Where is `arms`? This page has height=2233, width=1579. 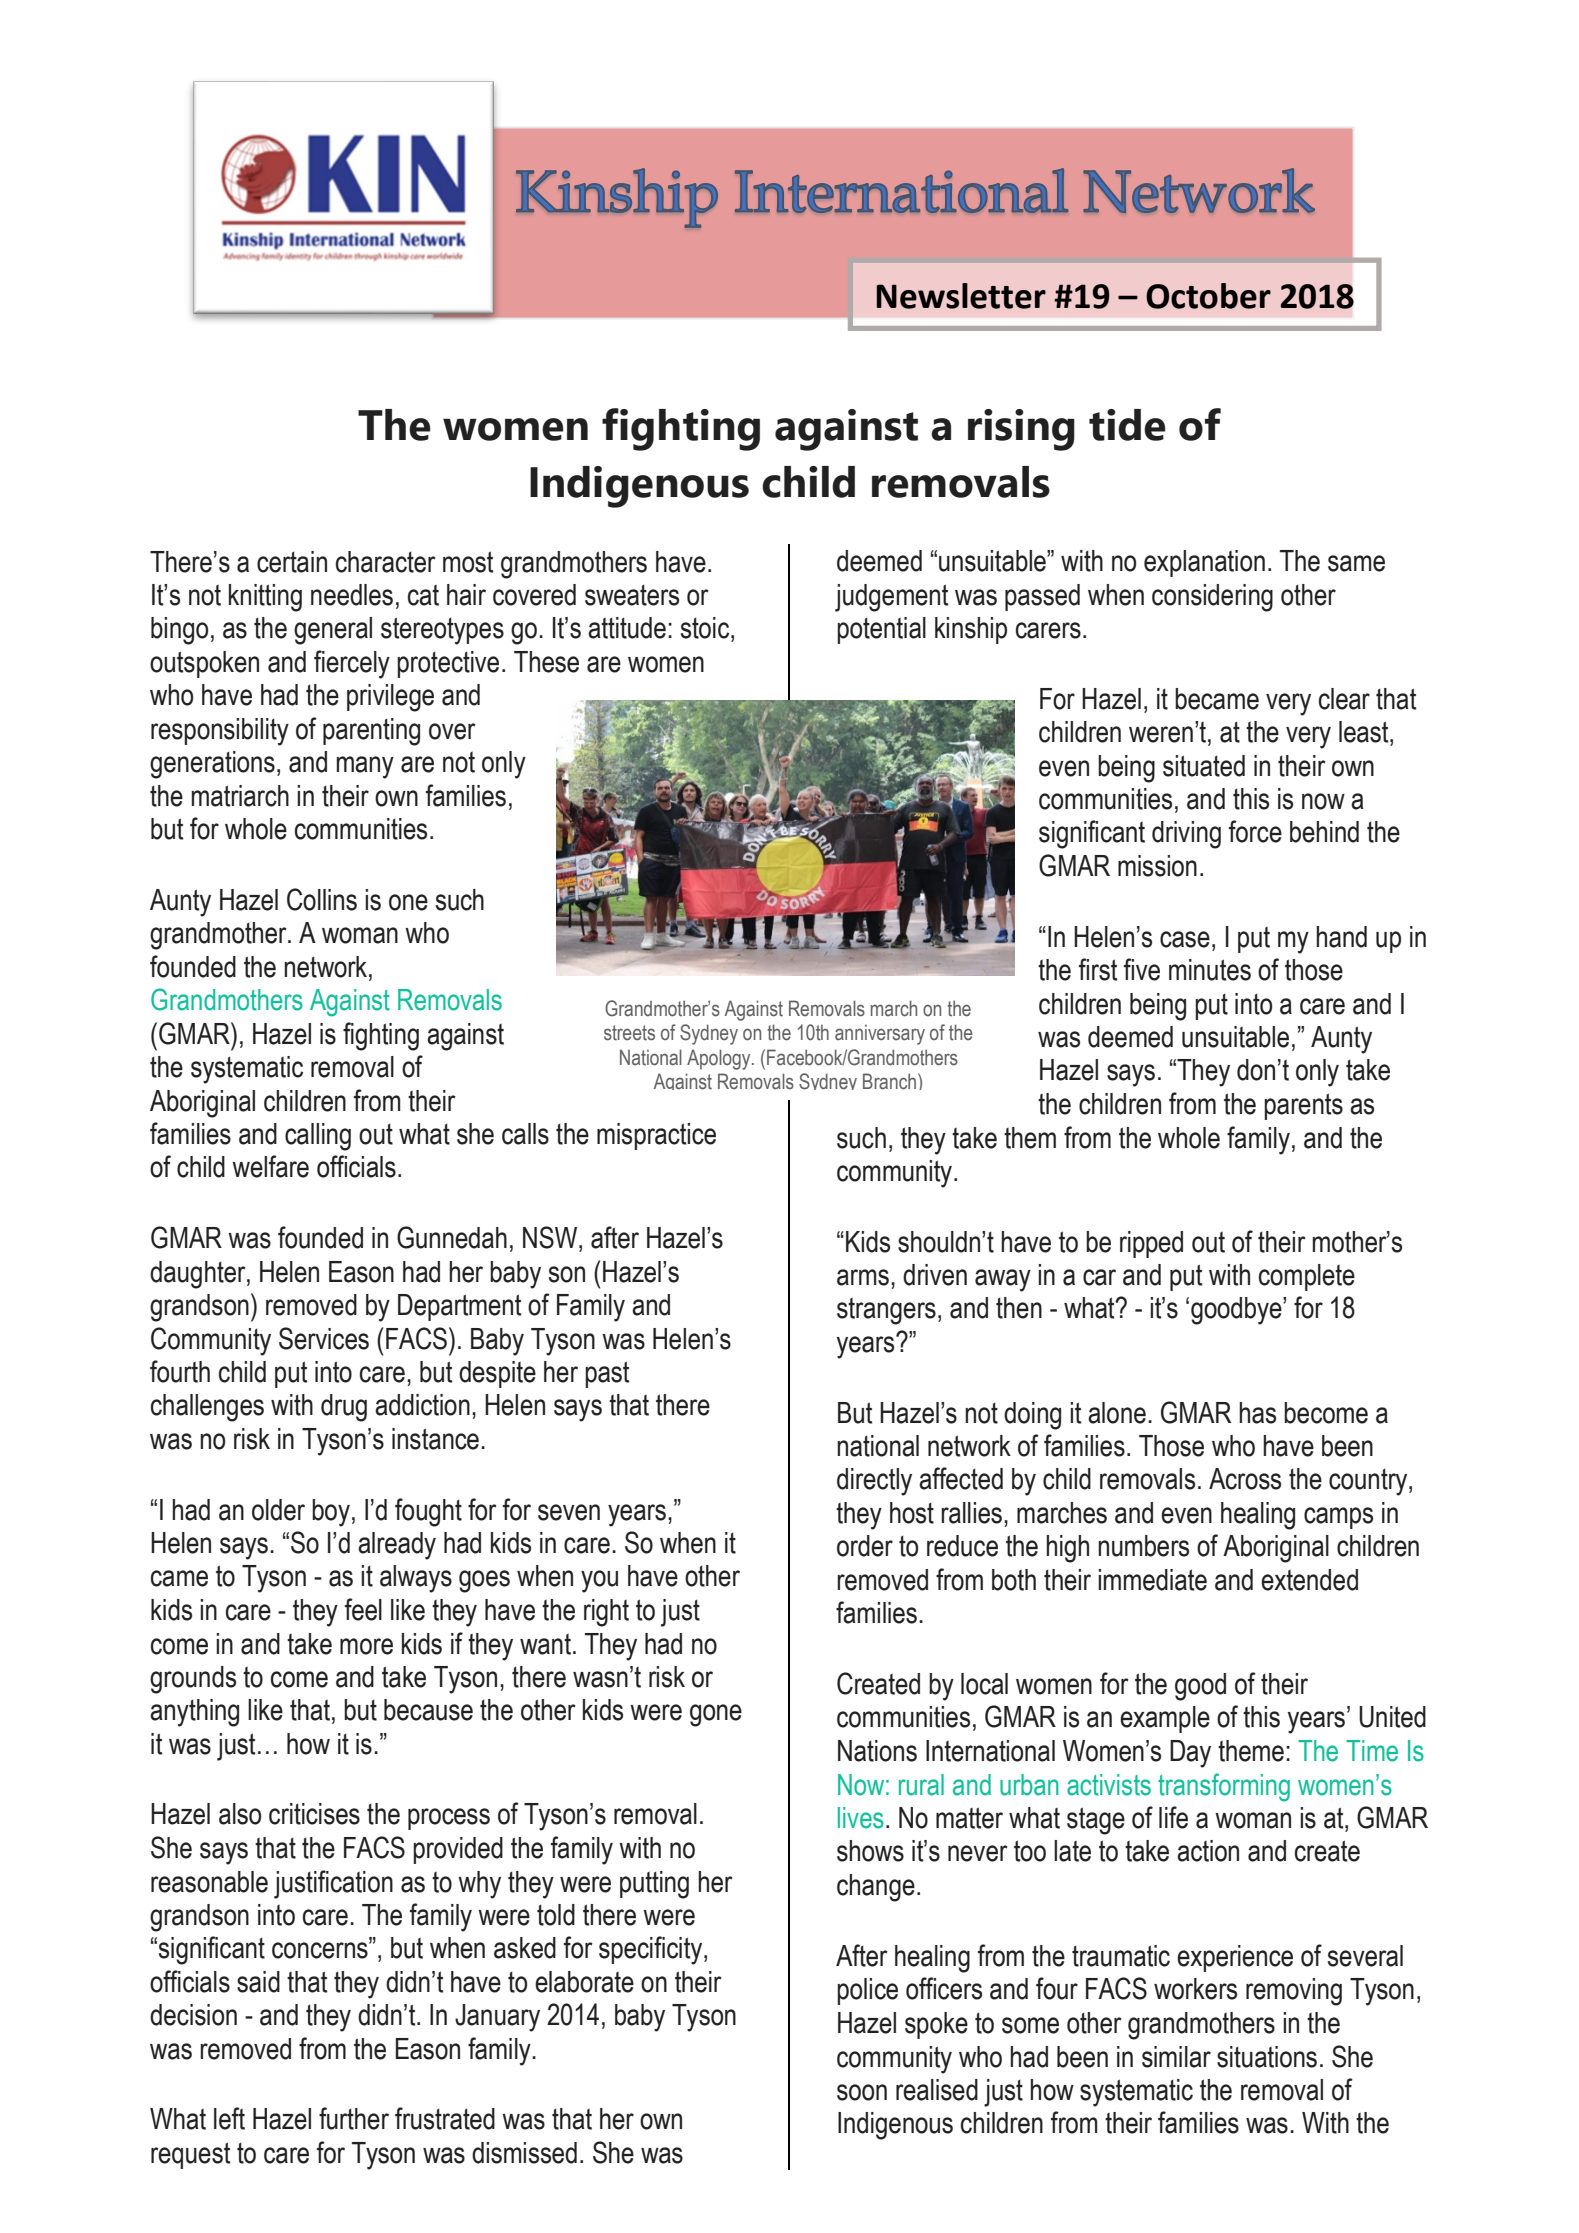 arms is located at coordinates (863, 1277).
